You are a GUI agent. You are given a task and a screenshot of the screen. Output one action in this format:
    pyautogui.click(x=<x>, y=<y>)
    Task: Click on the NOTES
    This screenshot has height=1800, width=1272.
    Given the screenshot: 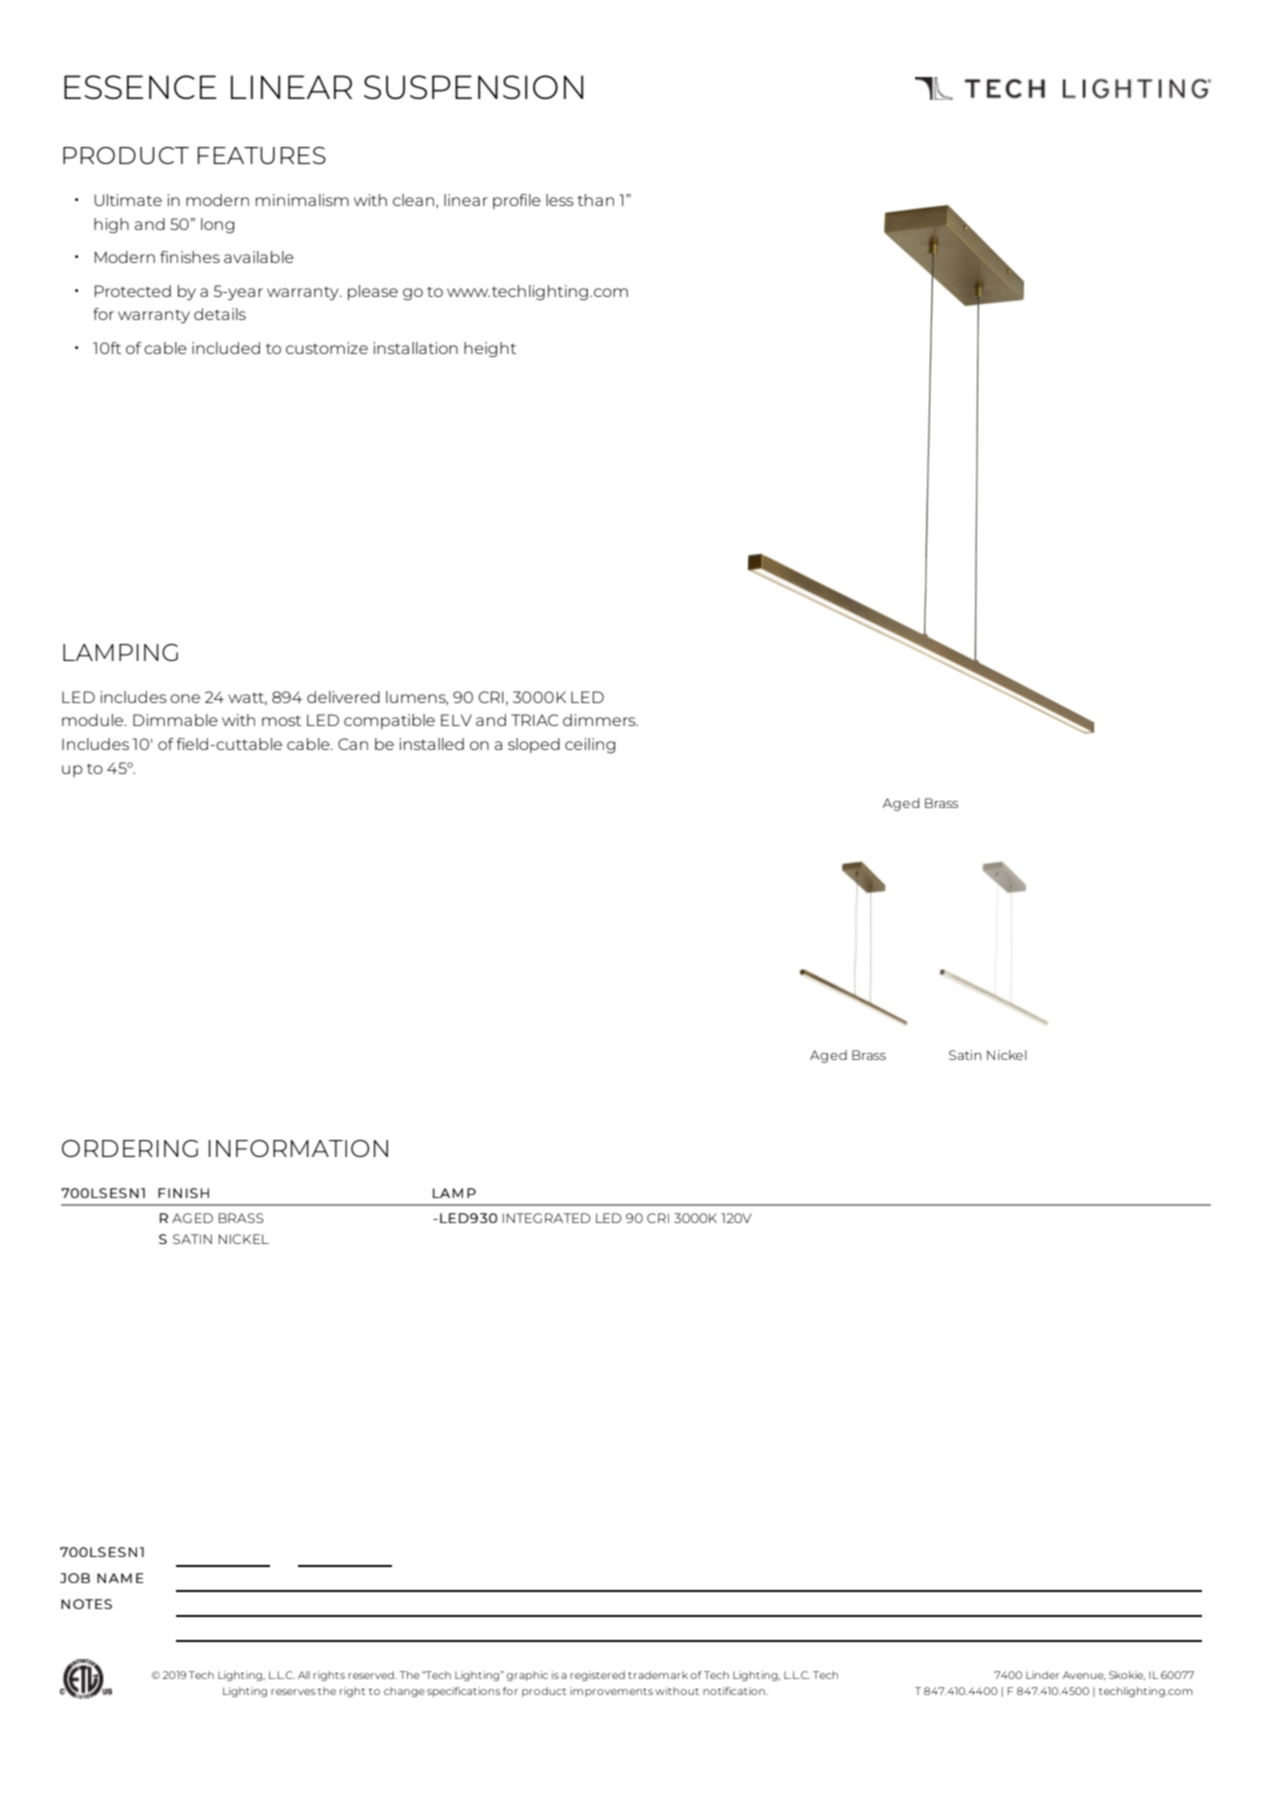 What is the action you would take?
    pyautogui.click(x=86, y=1604)
